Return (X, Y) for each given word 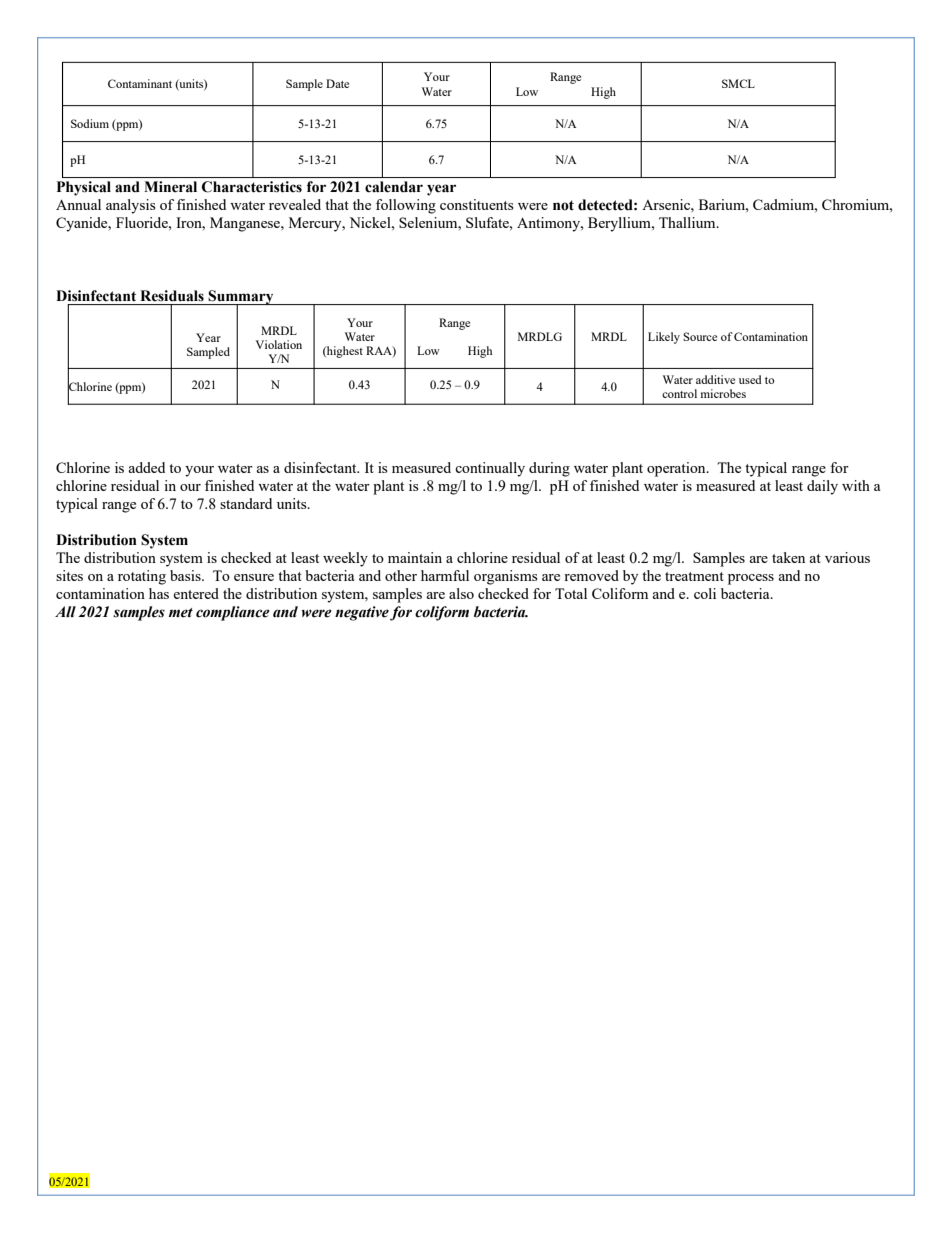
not (563, 205)
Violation (278, 344)
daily (822, 487)
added (146, 467)
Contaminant (140, 83)
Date (337, 83)
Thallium (688, 222)
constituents (477, 204)
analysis (131, 206)
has (159, 593)
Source (700, 336)
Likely (664, 338)
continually (490, 469)
